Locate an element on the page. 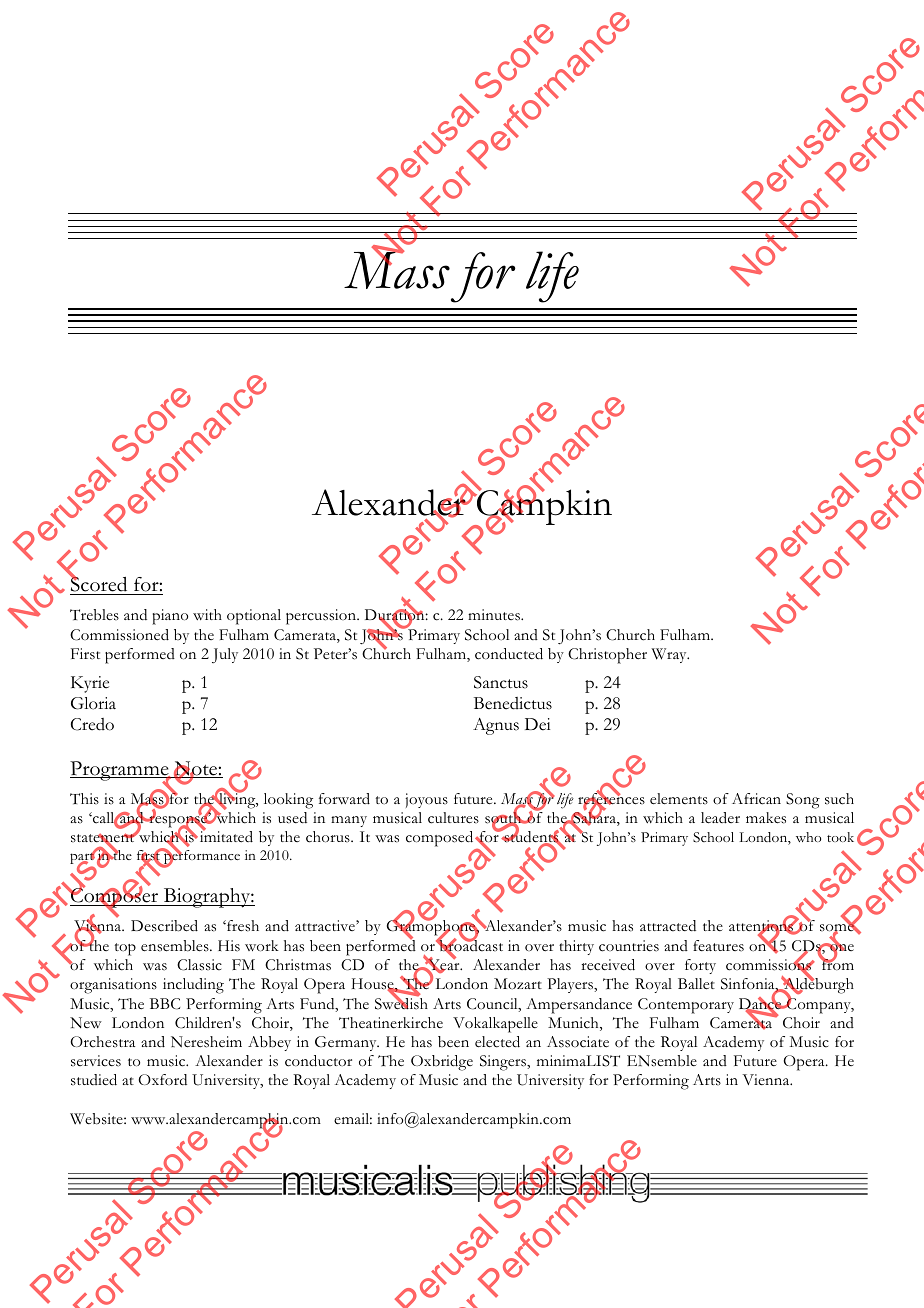  minutes is located at coordinates (495, 615).
